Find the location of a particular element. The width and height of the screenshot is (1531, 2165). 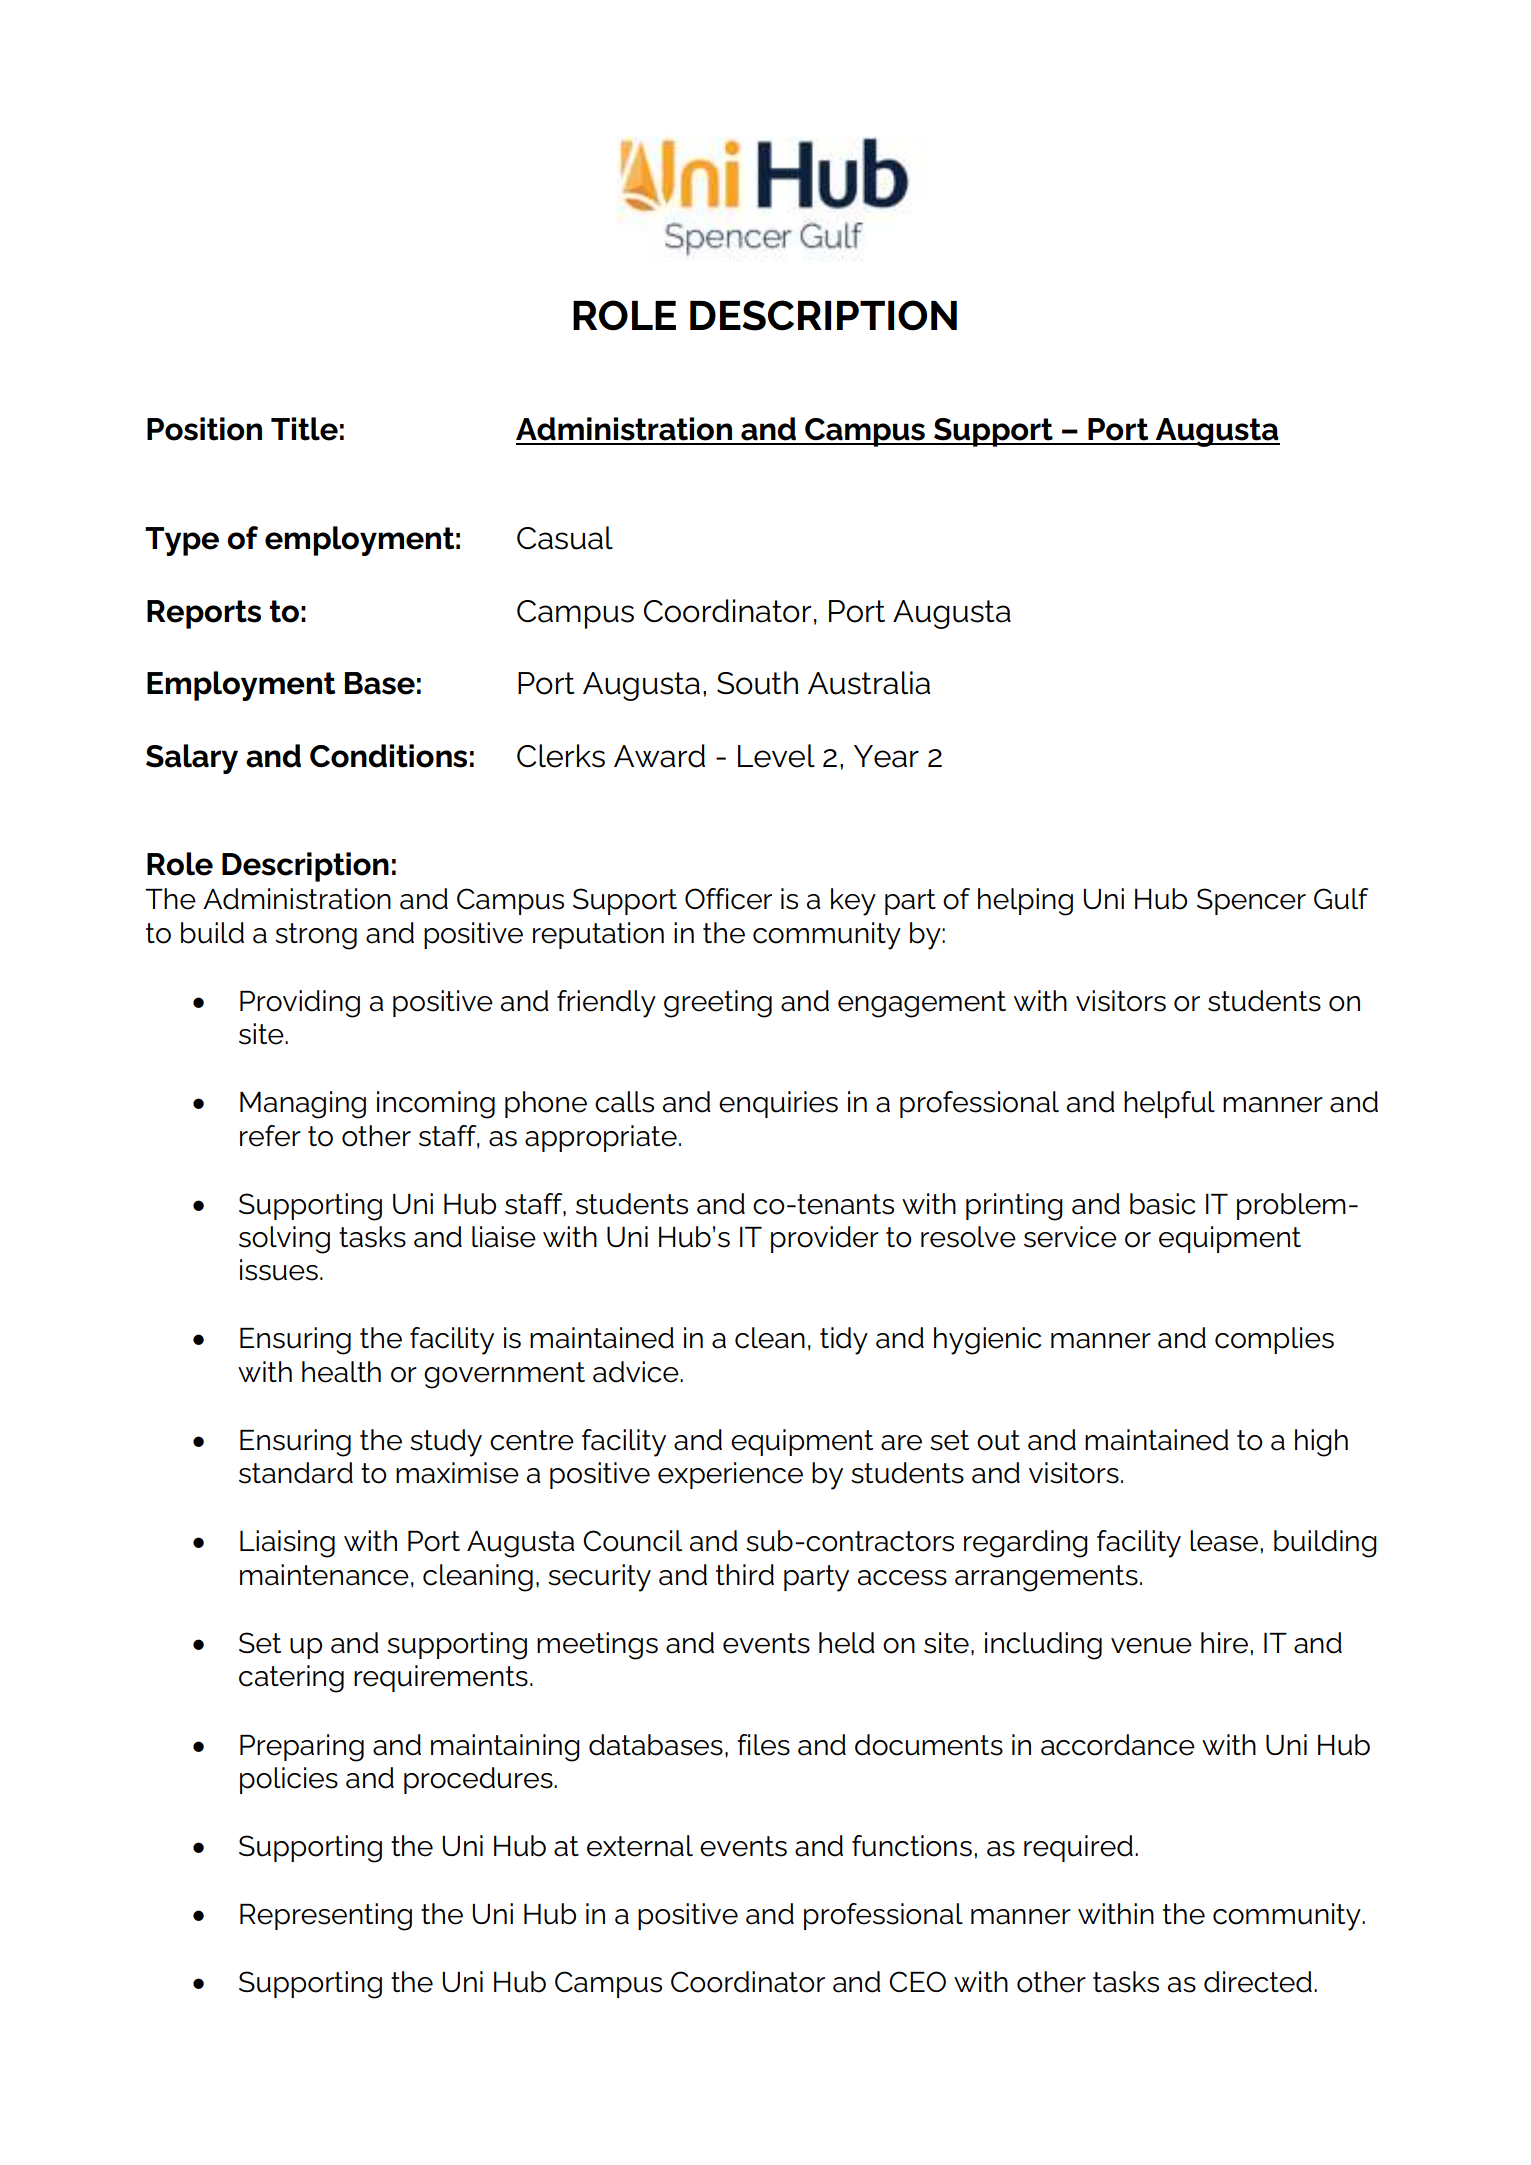

Casual is located at coordinates (565, 538).
